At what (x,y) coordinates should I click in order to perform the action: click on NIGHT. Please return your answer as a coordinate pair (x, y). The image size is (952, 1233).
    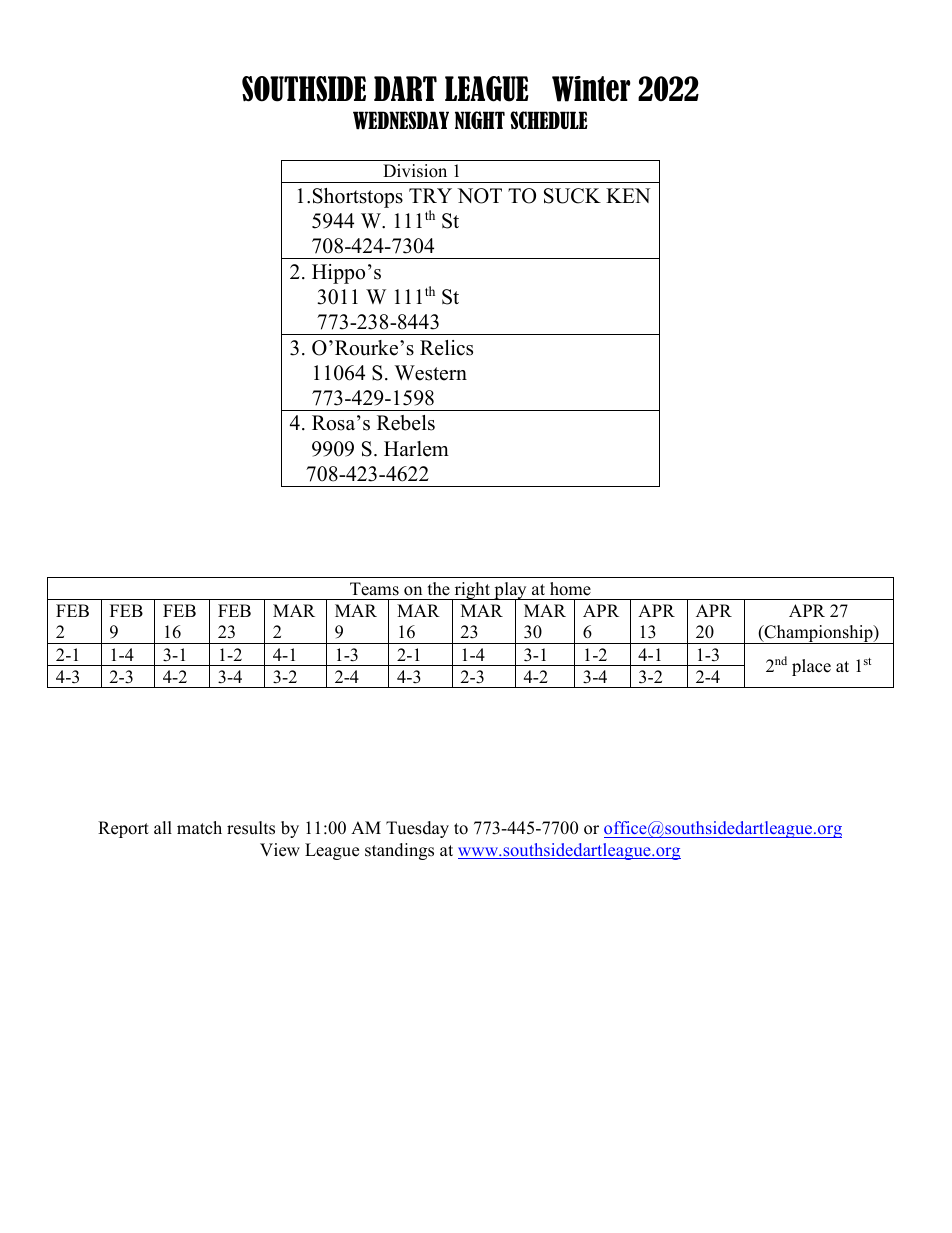
    Looking at the image, I should click on (480, 120).
